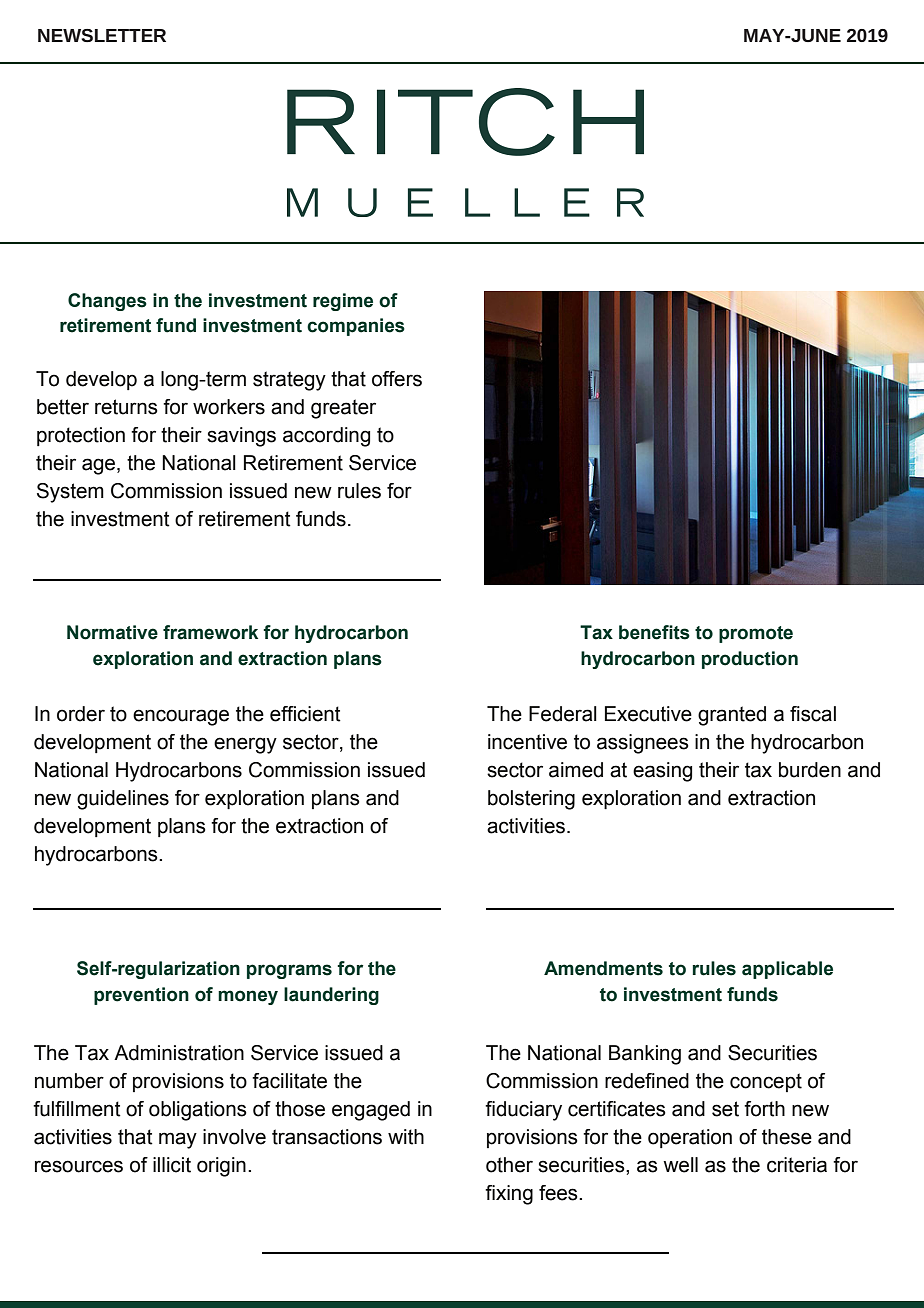  What do you see at coordinates (172, 1165) in the document?
I see `illicit` at bounding box center [172, 1165].
